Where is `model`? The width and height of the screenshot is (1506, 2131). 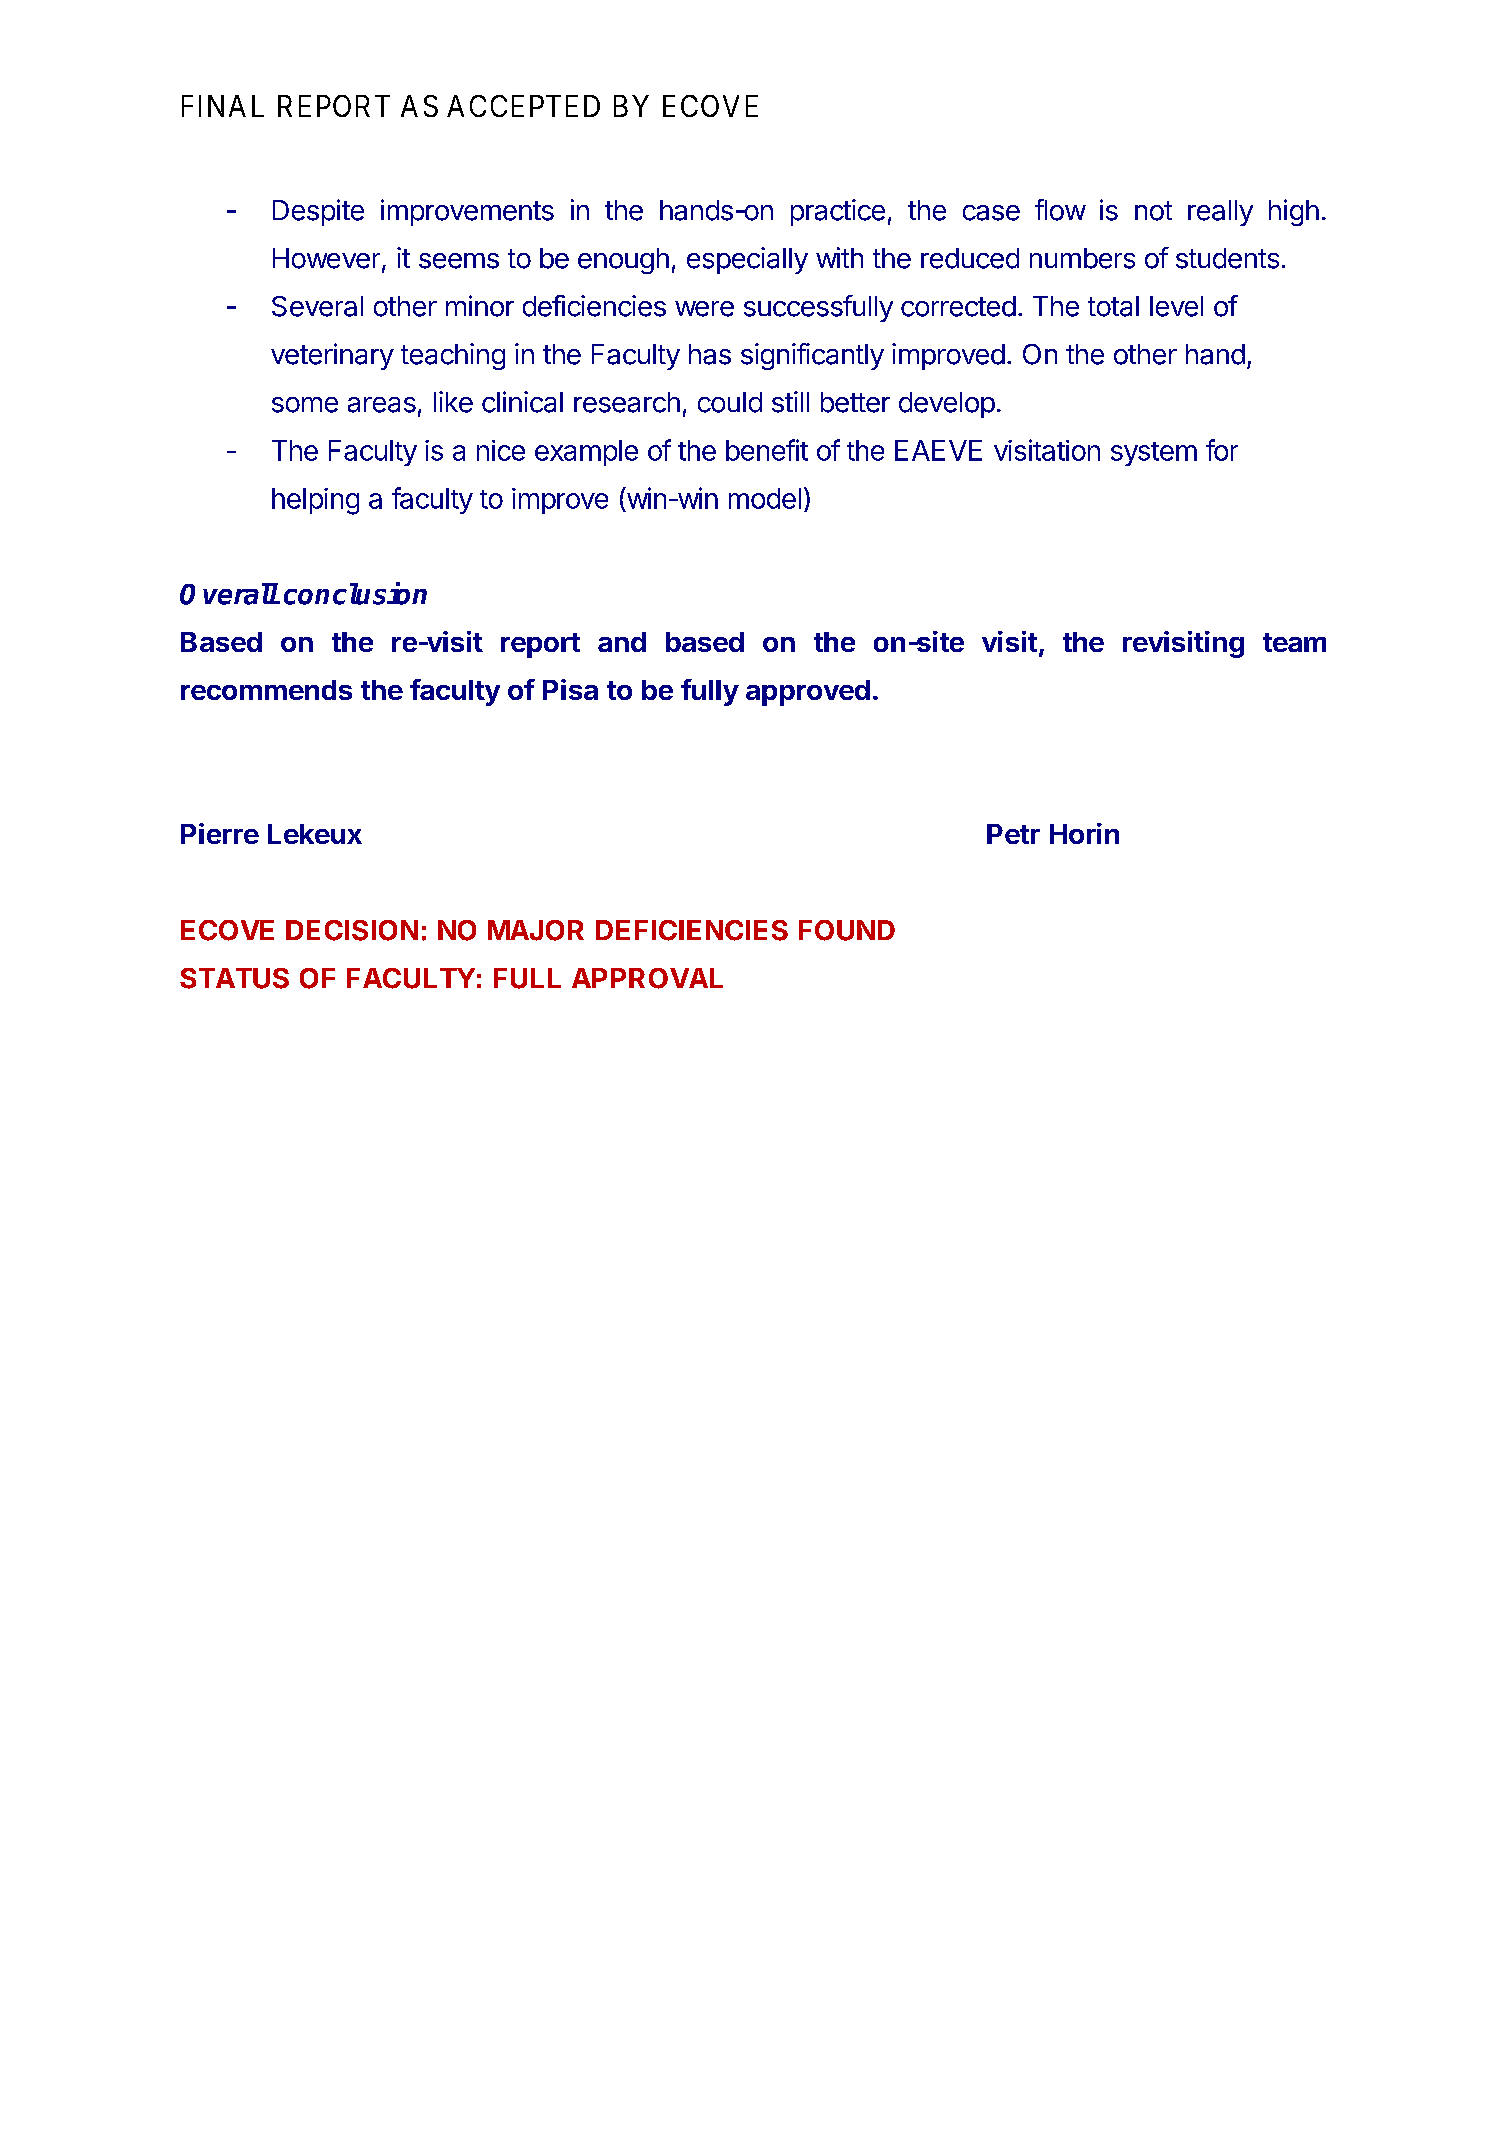
model is located at coordinates (765, 498).
